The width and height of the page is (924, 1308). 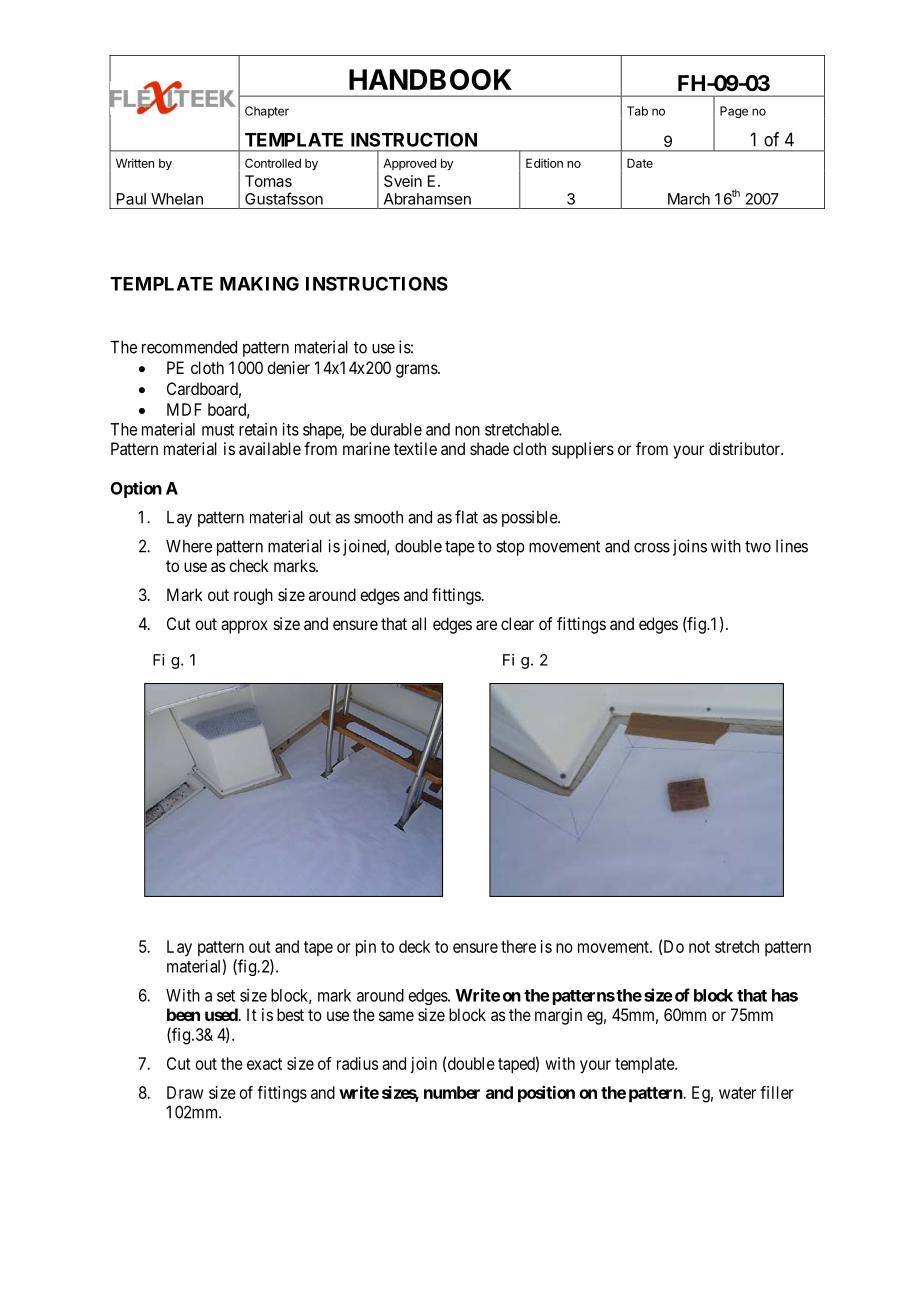 I want to click on number, so click(x=452, y=1092).
